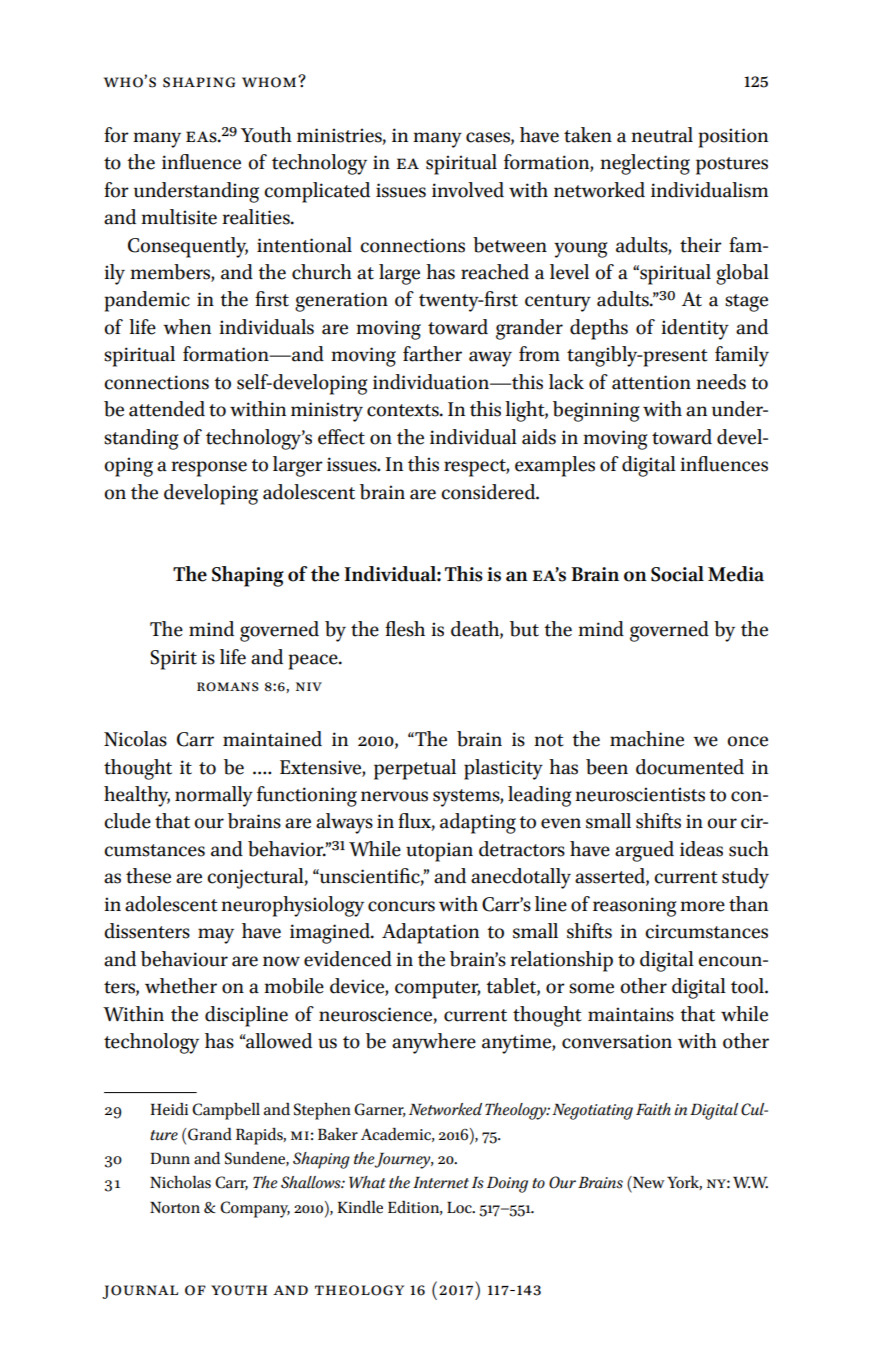 Image resolution: width=896 pixels, height=1359 pixels. I want to click on ideas, so click(701, 849).
